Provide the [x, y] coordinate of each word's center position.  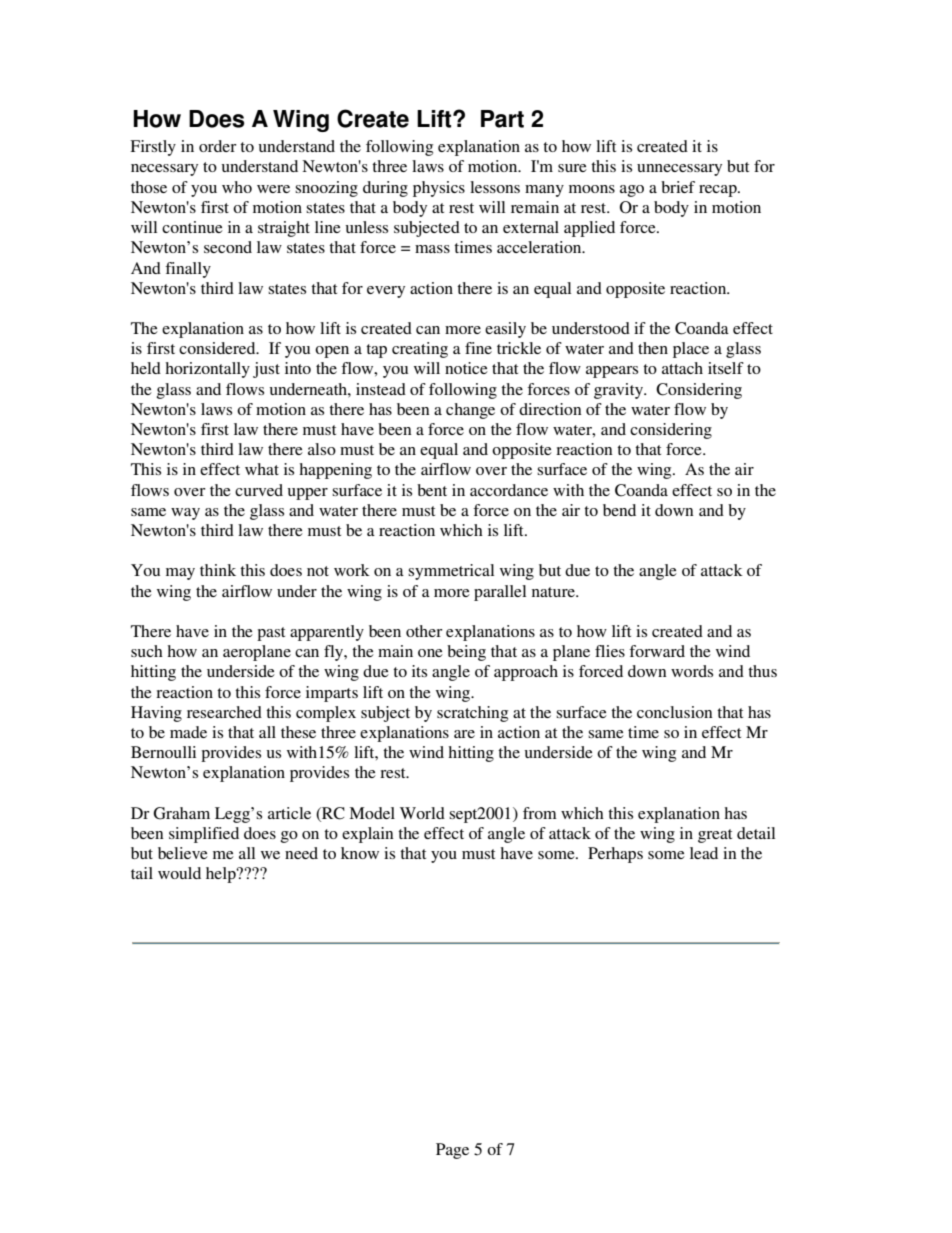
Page [452, 1151]
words [692, 671]
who [237, 187]
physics [439, 189]
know [360, 853]
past [271, 634]
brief [678, 187]
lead [704, 853]
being [466, 653]
